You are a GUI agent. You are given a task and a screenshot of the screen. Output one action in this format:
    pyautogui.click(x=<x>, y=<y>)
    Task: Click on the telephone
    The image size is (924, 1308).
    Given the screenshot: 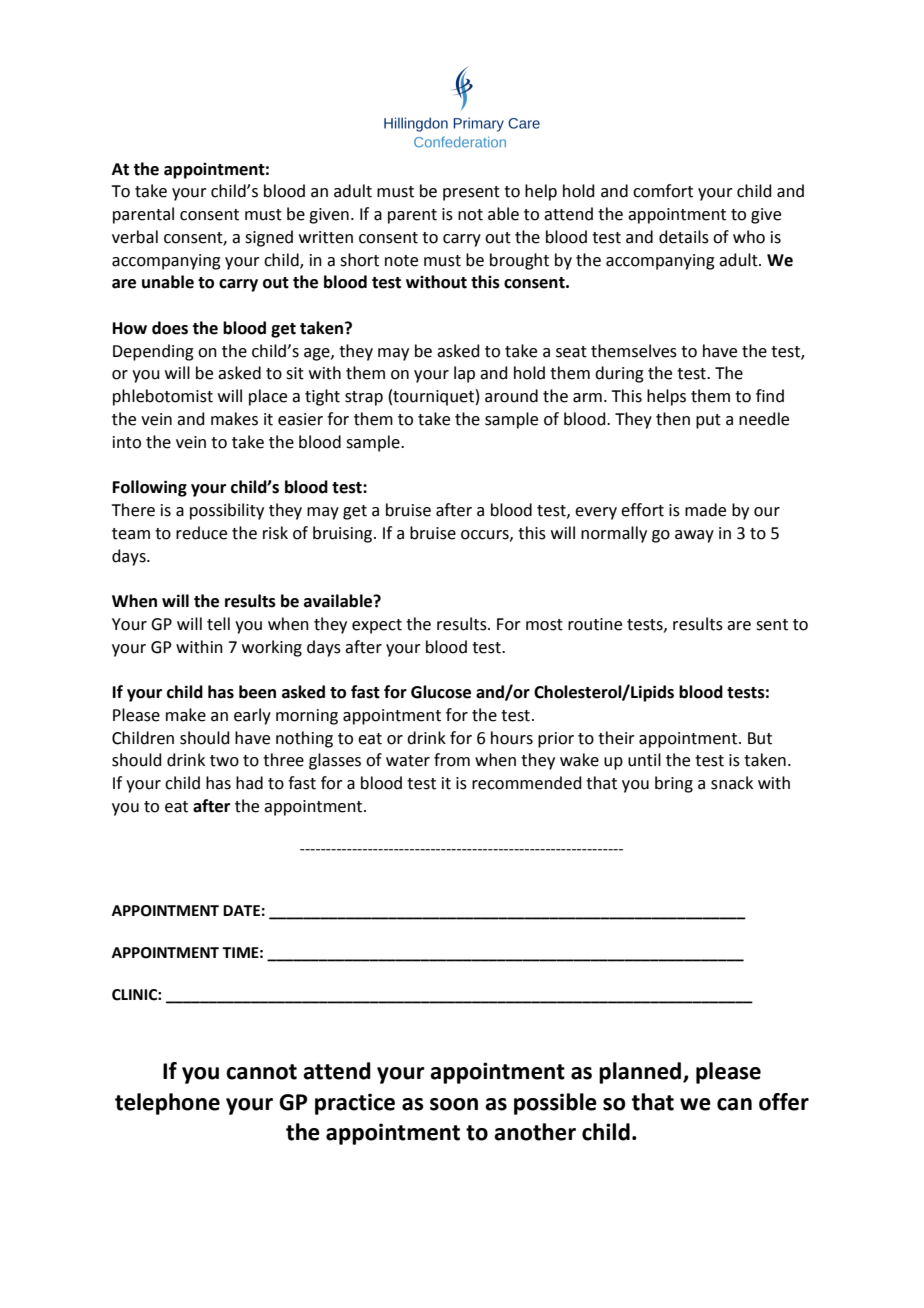 What is the action you would take?
    pyautogui.click(x=167, y=1104)
